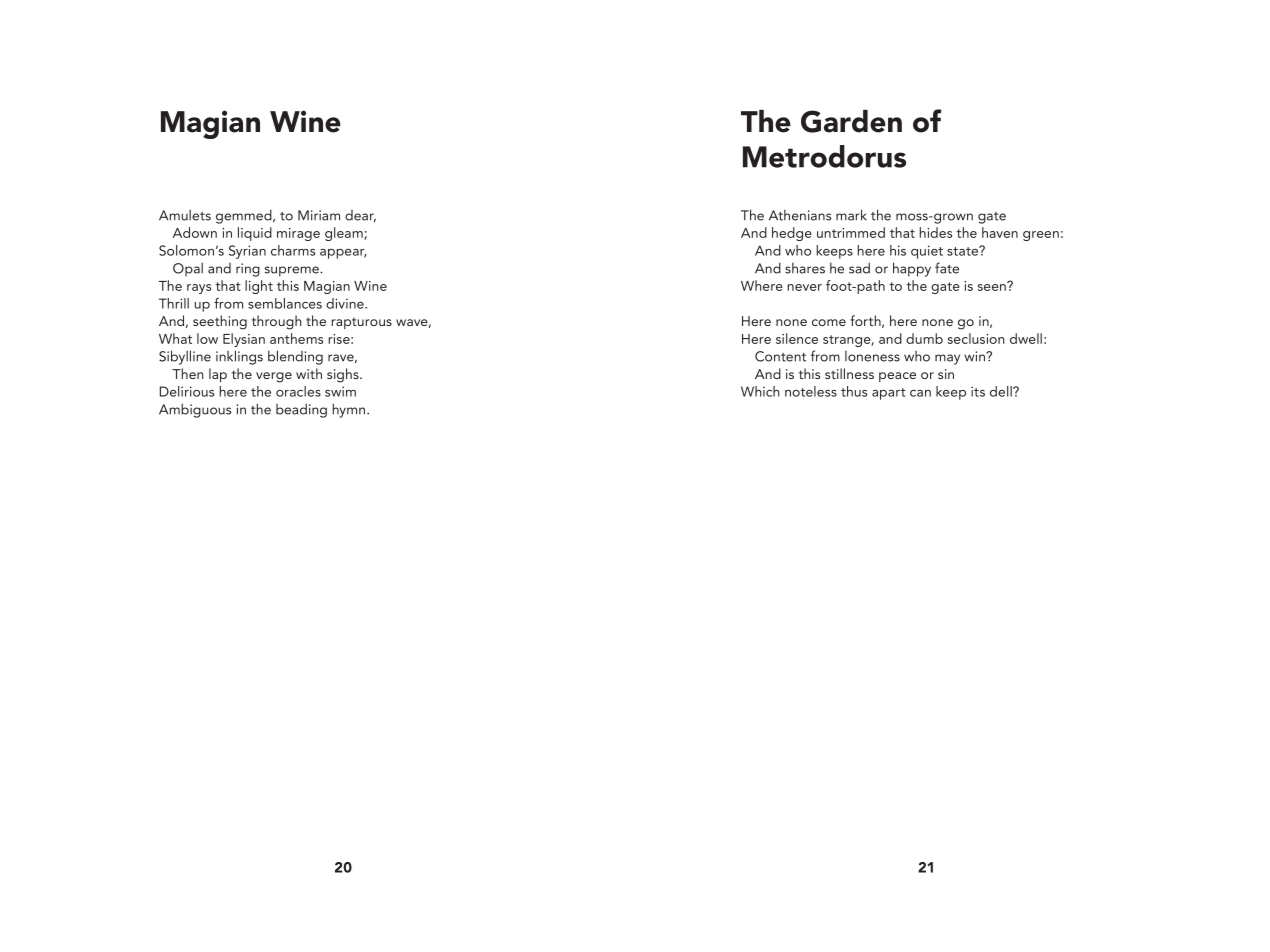  Describe the element at coordinates (805, 268) in the screenshot. I see `shares` at that location.
